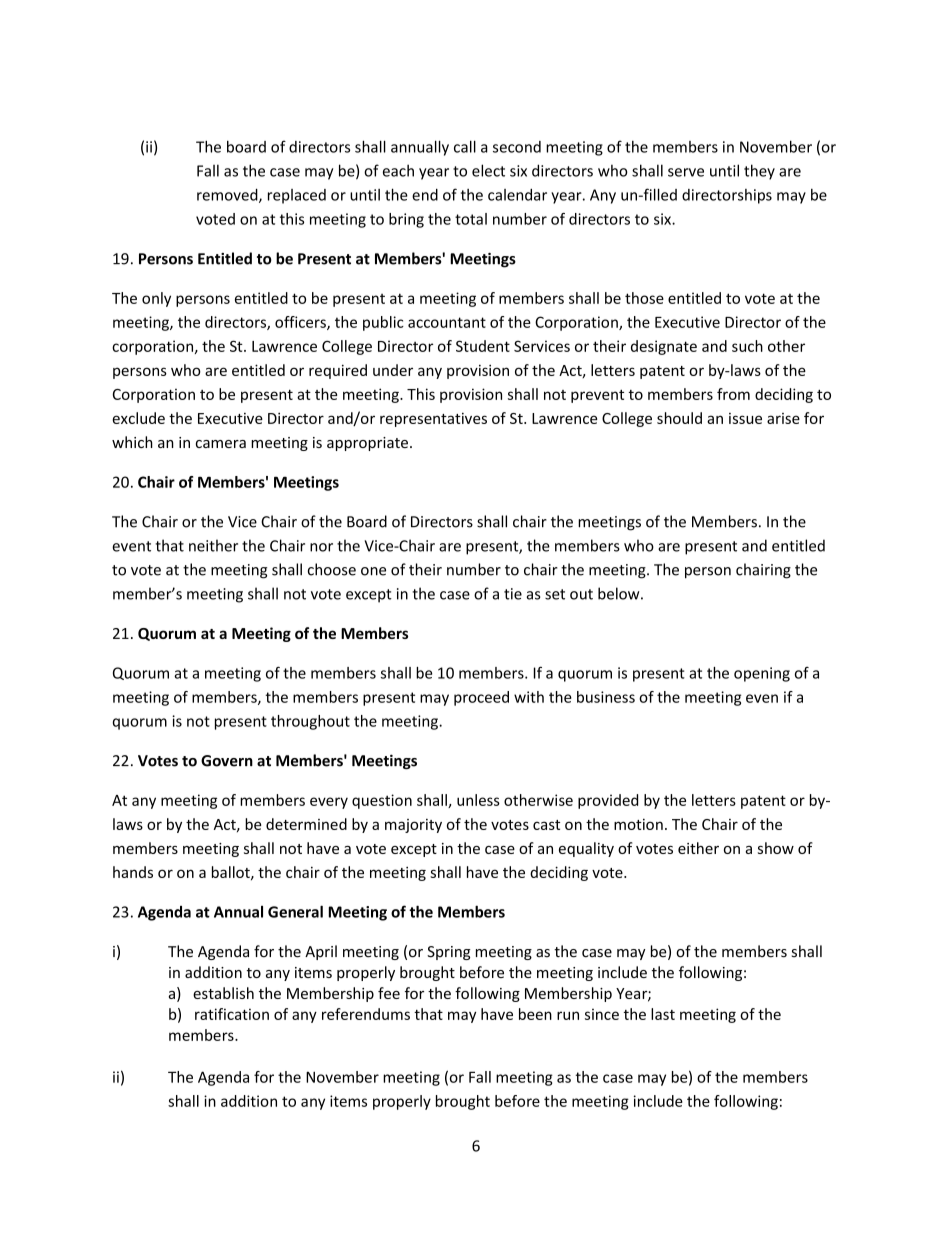 The height and width of the screenshot is (1233, 952). Describe the element at coordinates (367, 444) in the screenshot. I see `appropriate` at that location.
